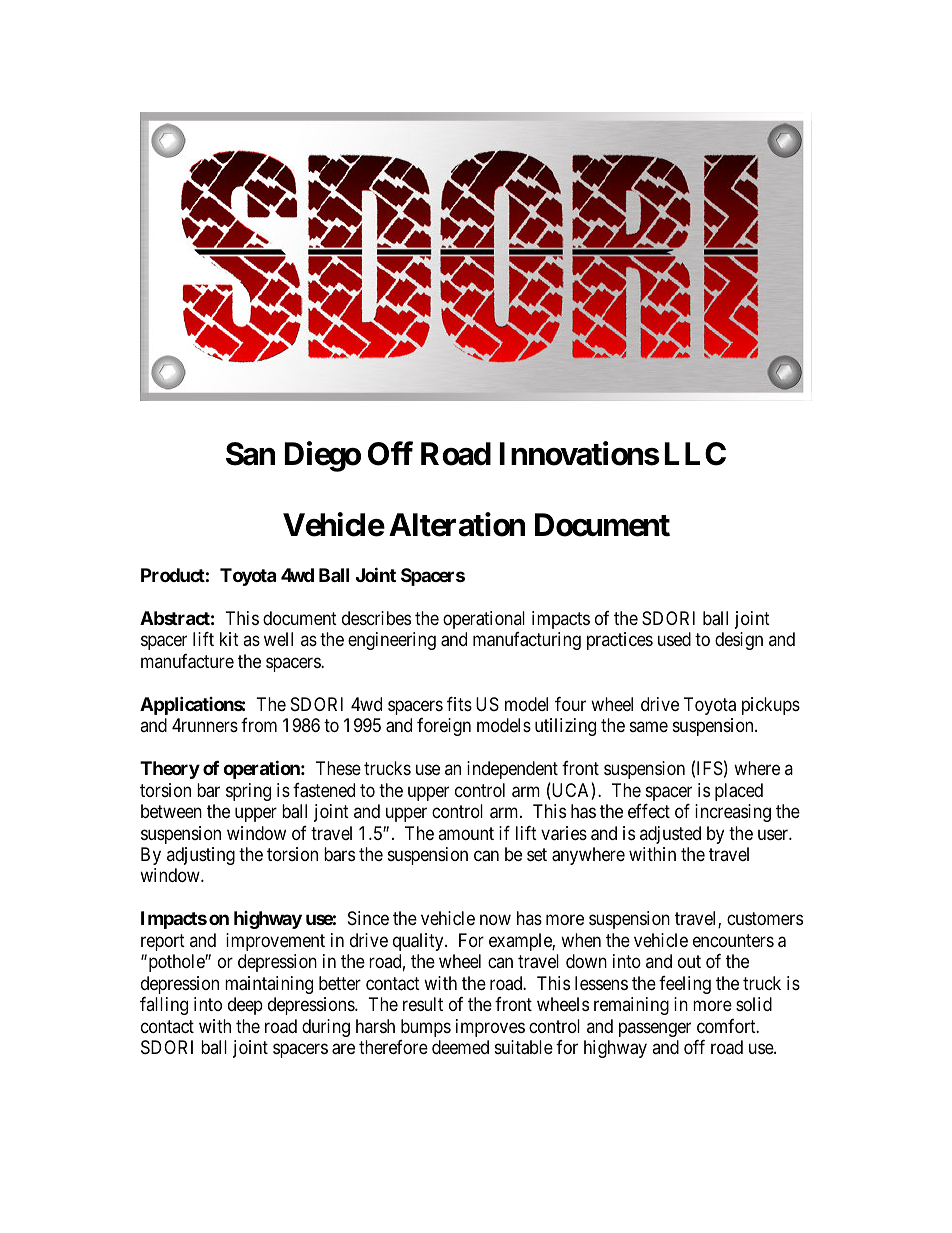 This document has height=1233, width=952. Describe the element at coordinates (695, 454) in the document. I see `LLC` at that location.
